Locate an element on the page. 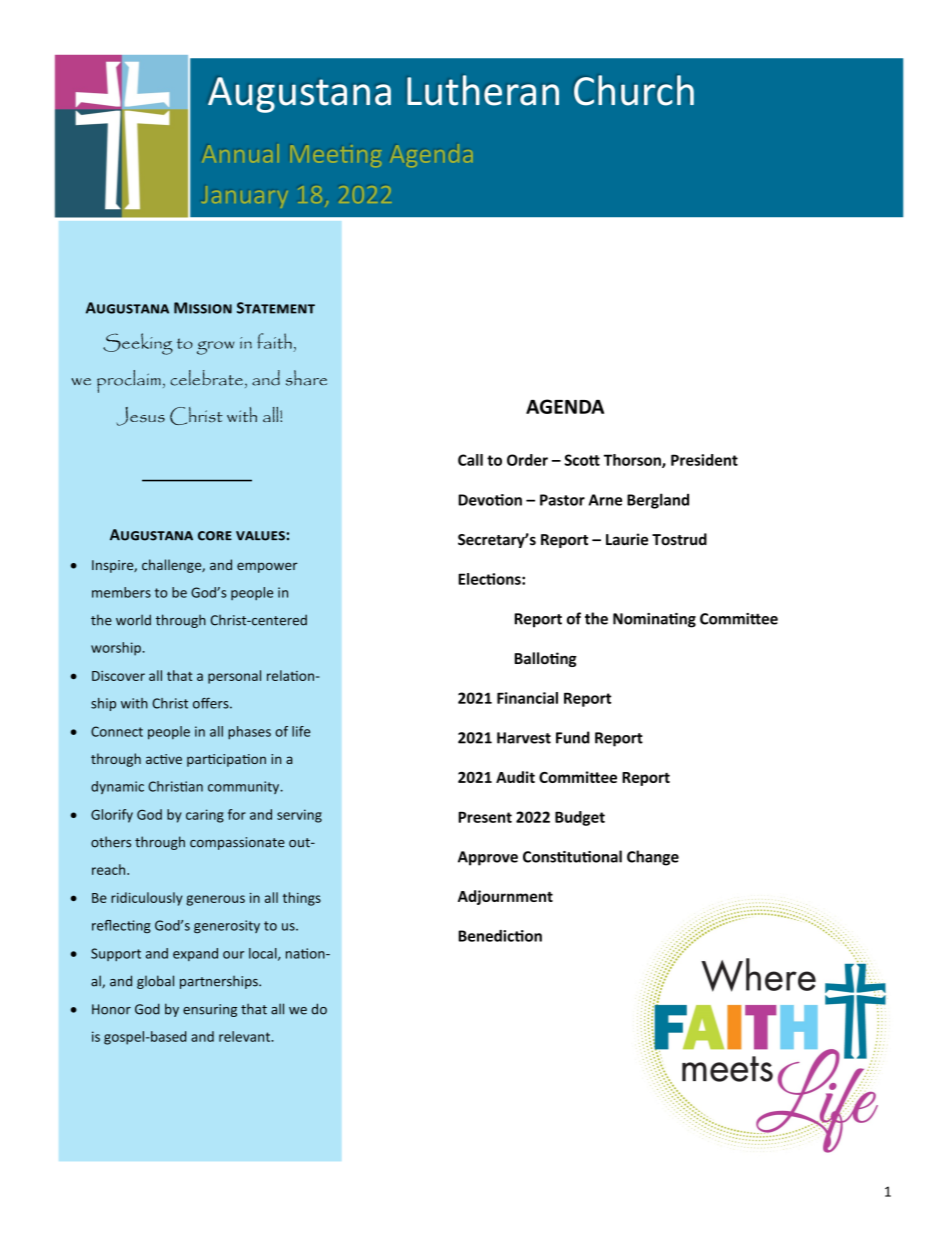  Benediction is located at coordinates (500, 936).
